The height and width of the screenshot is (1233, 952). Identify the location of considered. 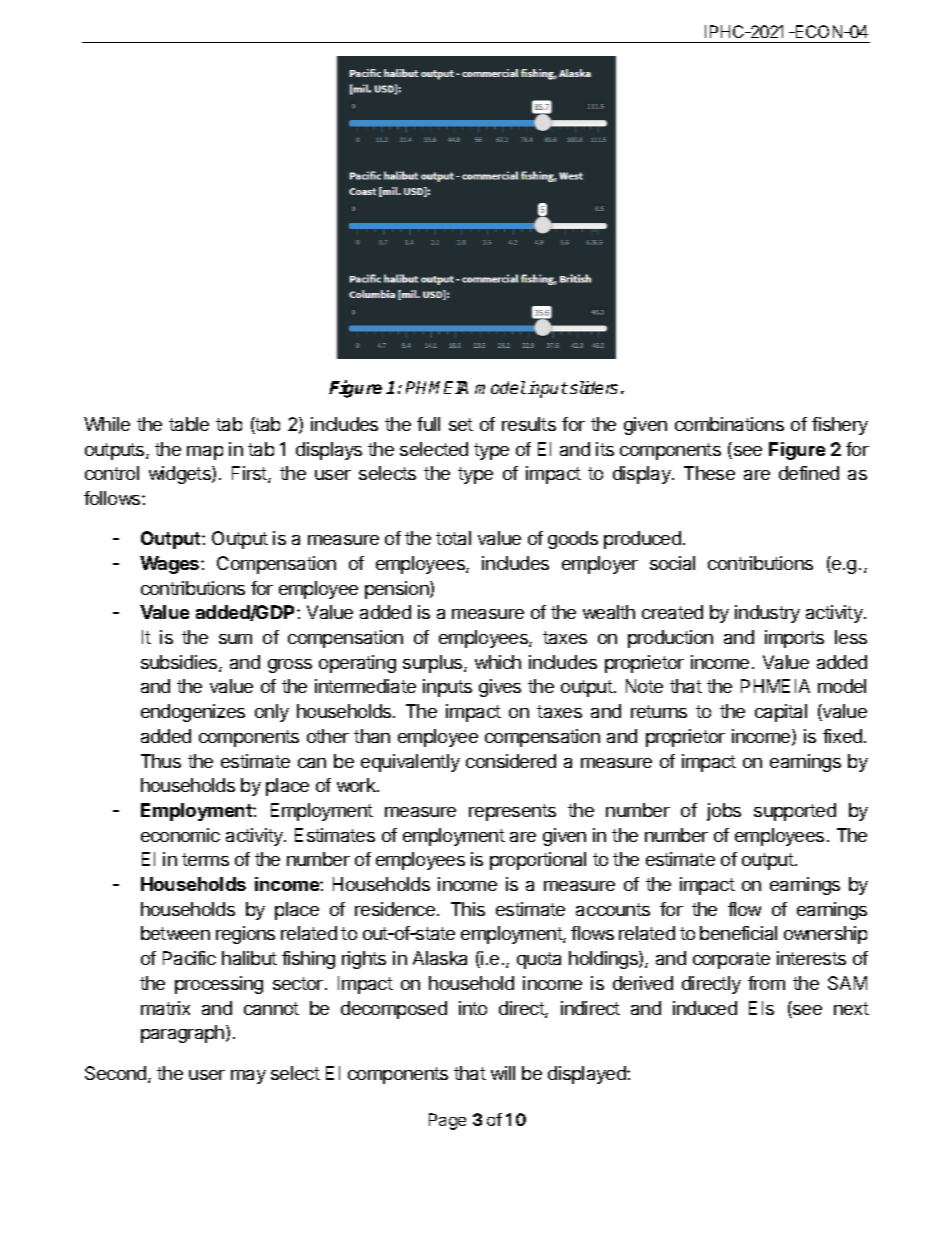
(511, 761).
